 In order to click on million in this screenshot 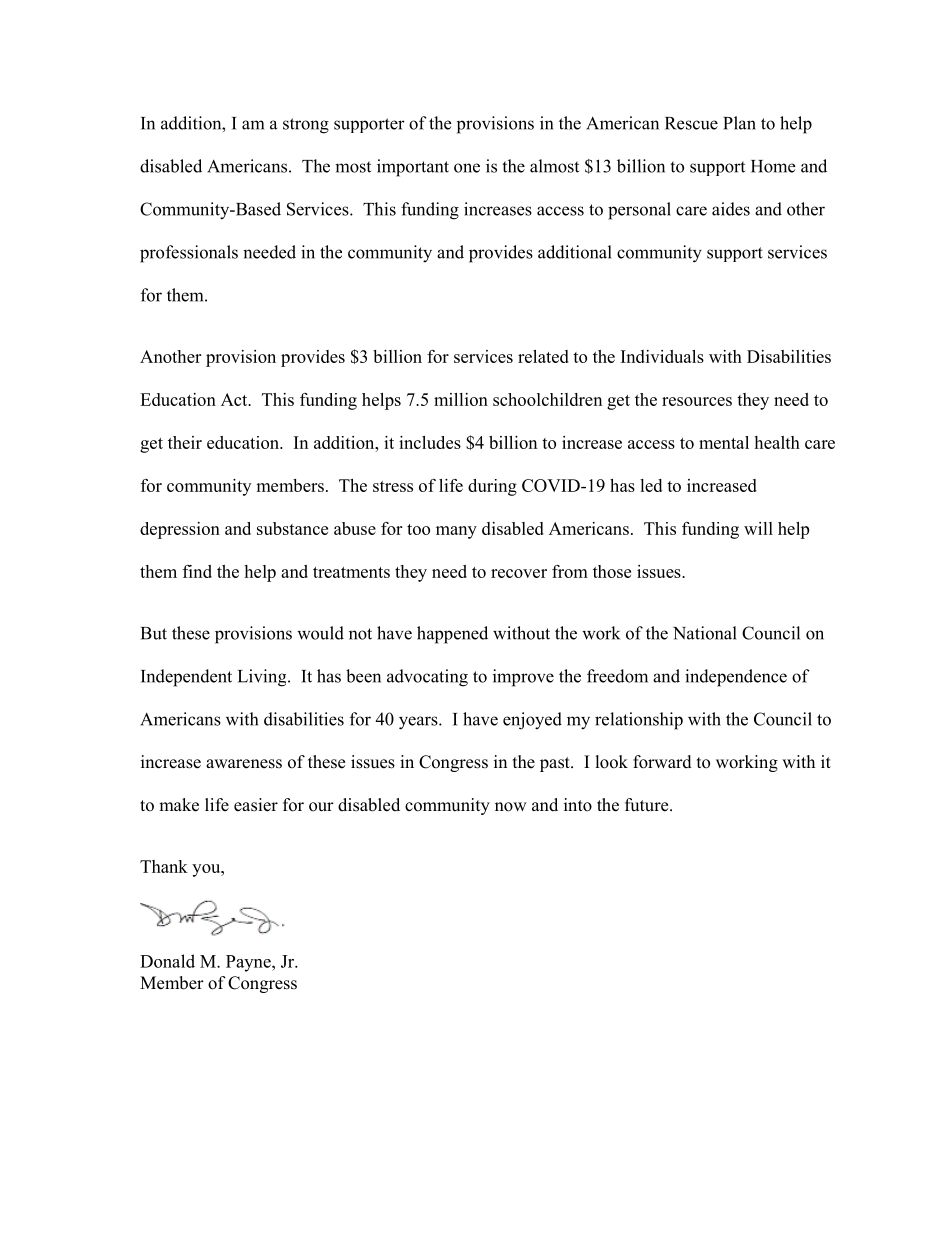, I will do `click(461, 399)`.
